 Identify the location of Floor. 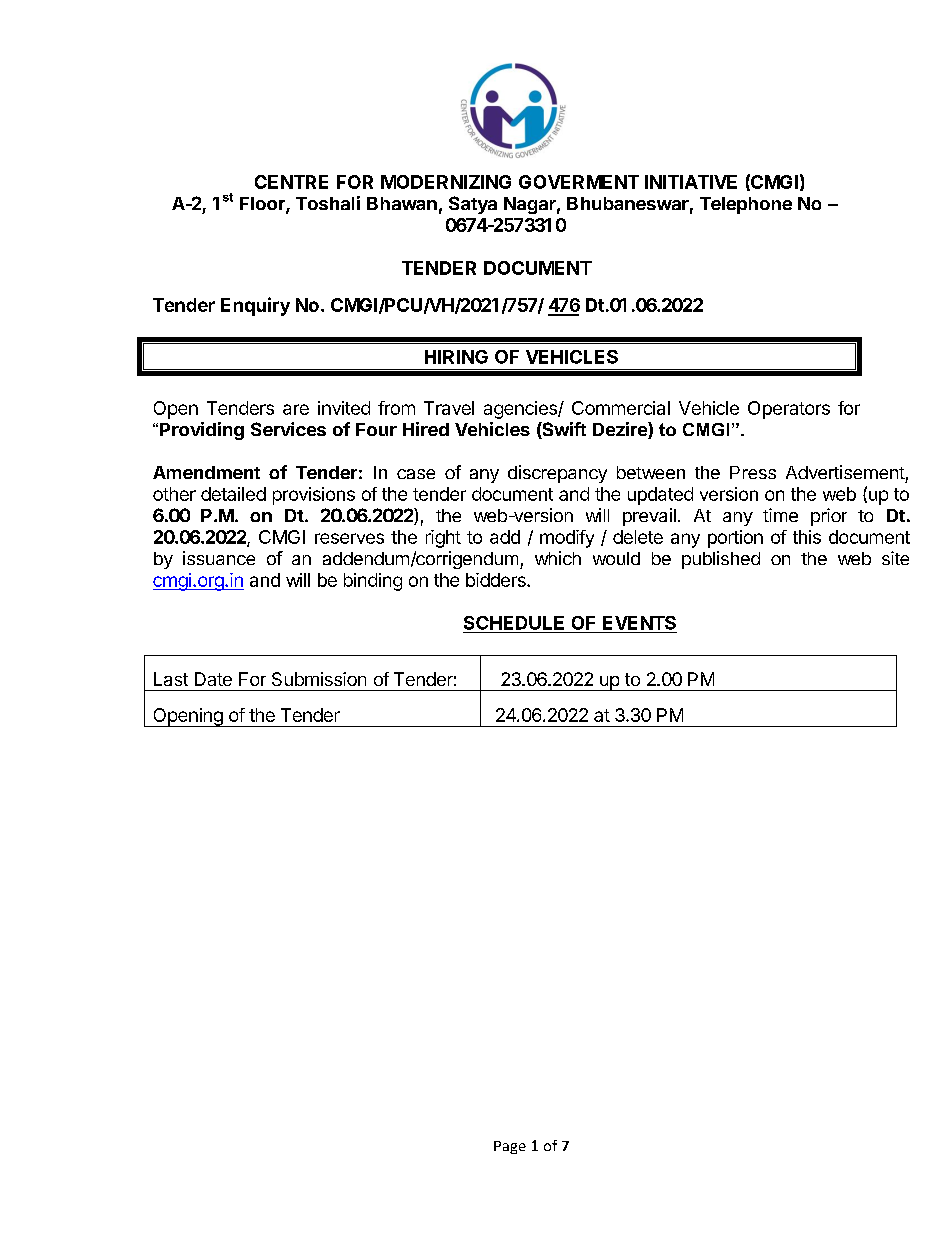
(263, 205).
